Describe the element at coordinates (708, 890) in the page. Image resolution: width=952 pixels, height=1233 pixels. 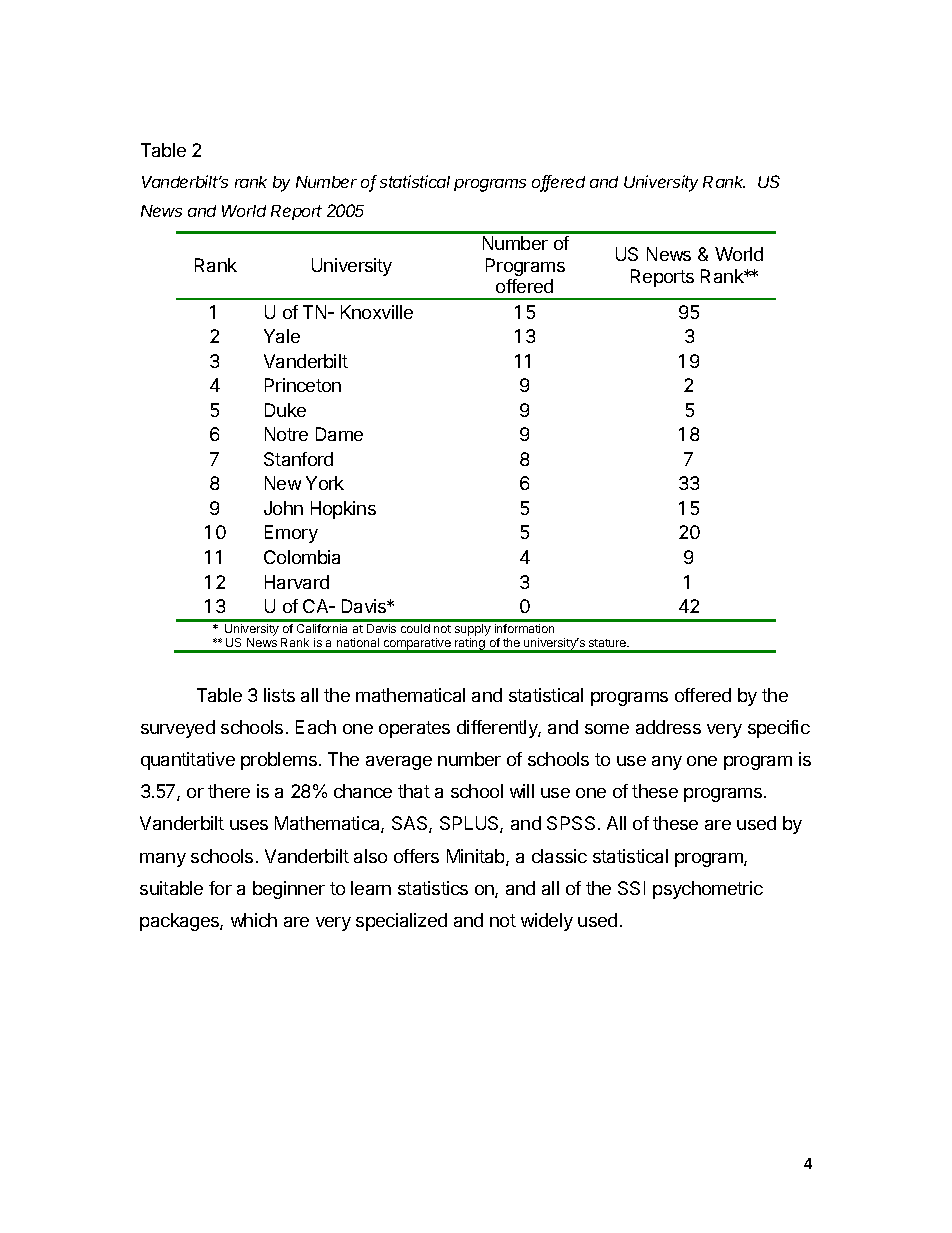
I see `psychometric` at that location.
